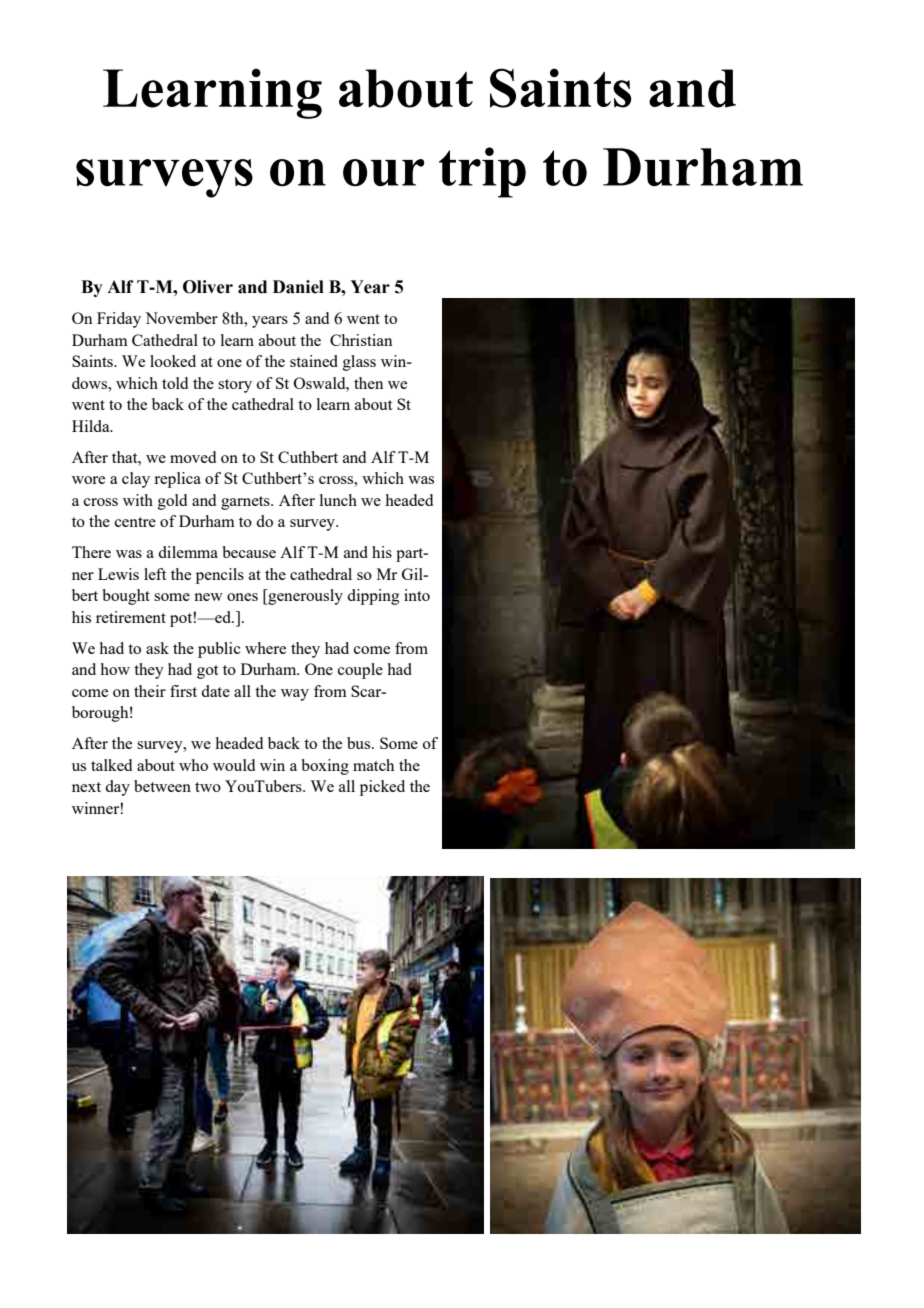 The image size is (924, 1308). Describe the element at coordinates (383, 172) in the document. I see `our` at that location.
